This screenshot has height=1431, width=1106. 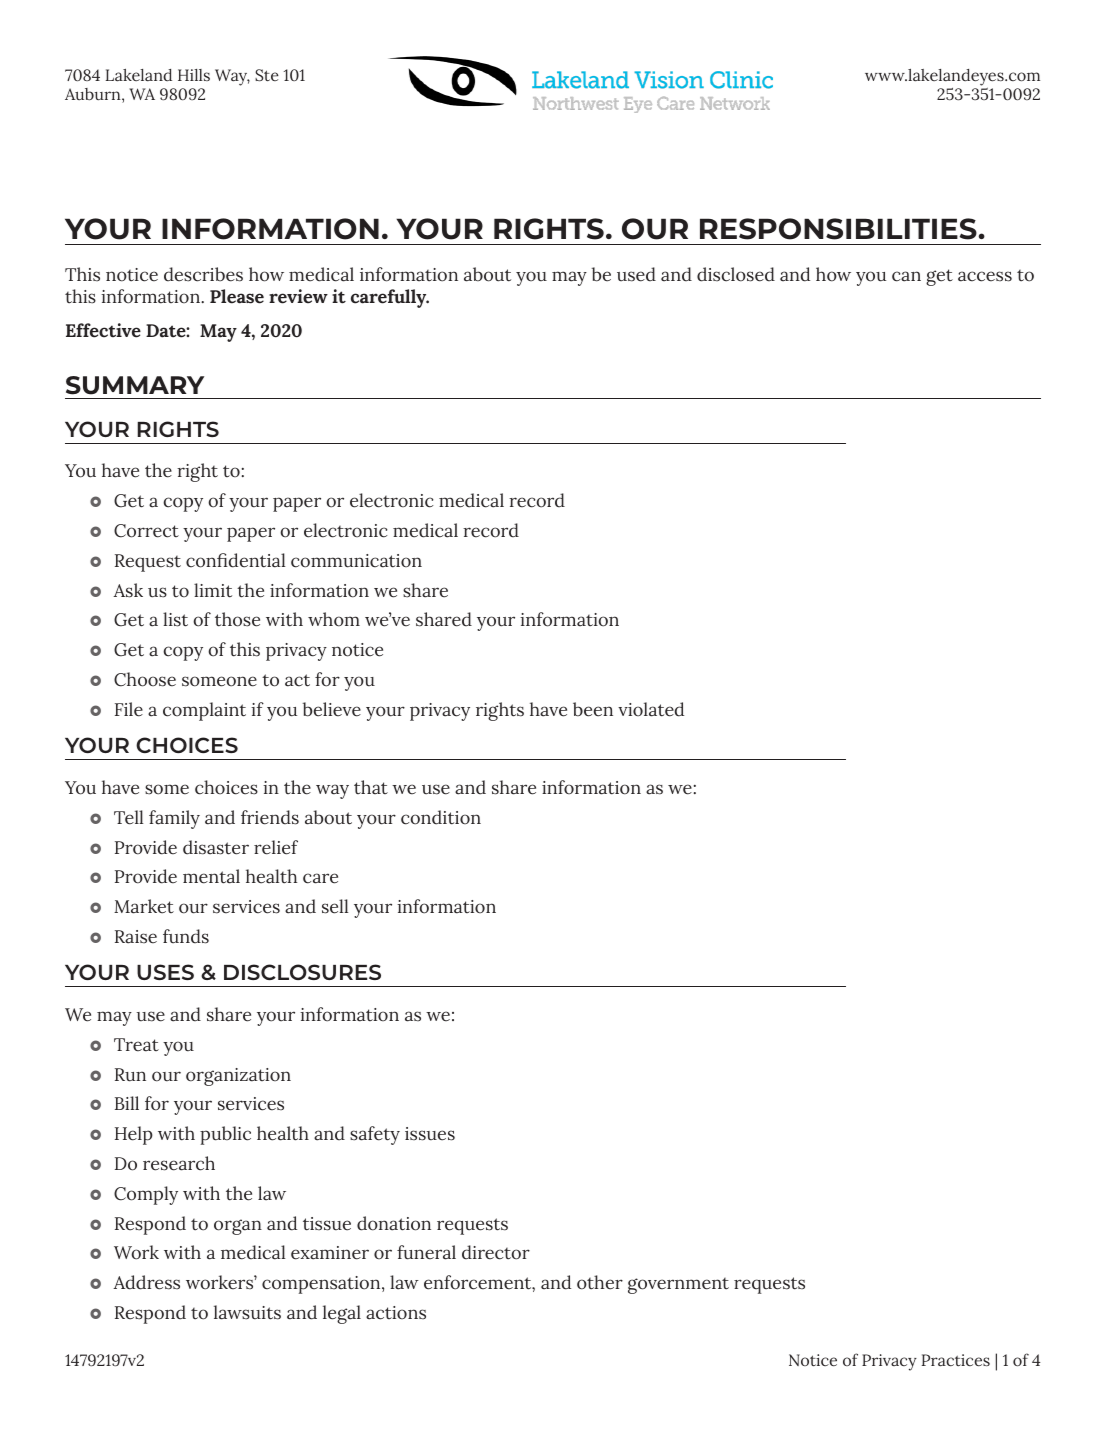 I want to click on violated, so click(x=651, y=709).
